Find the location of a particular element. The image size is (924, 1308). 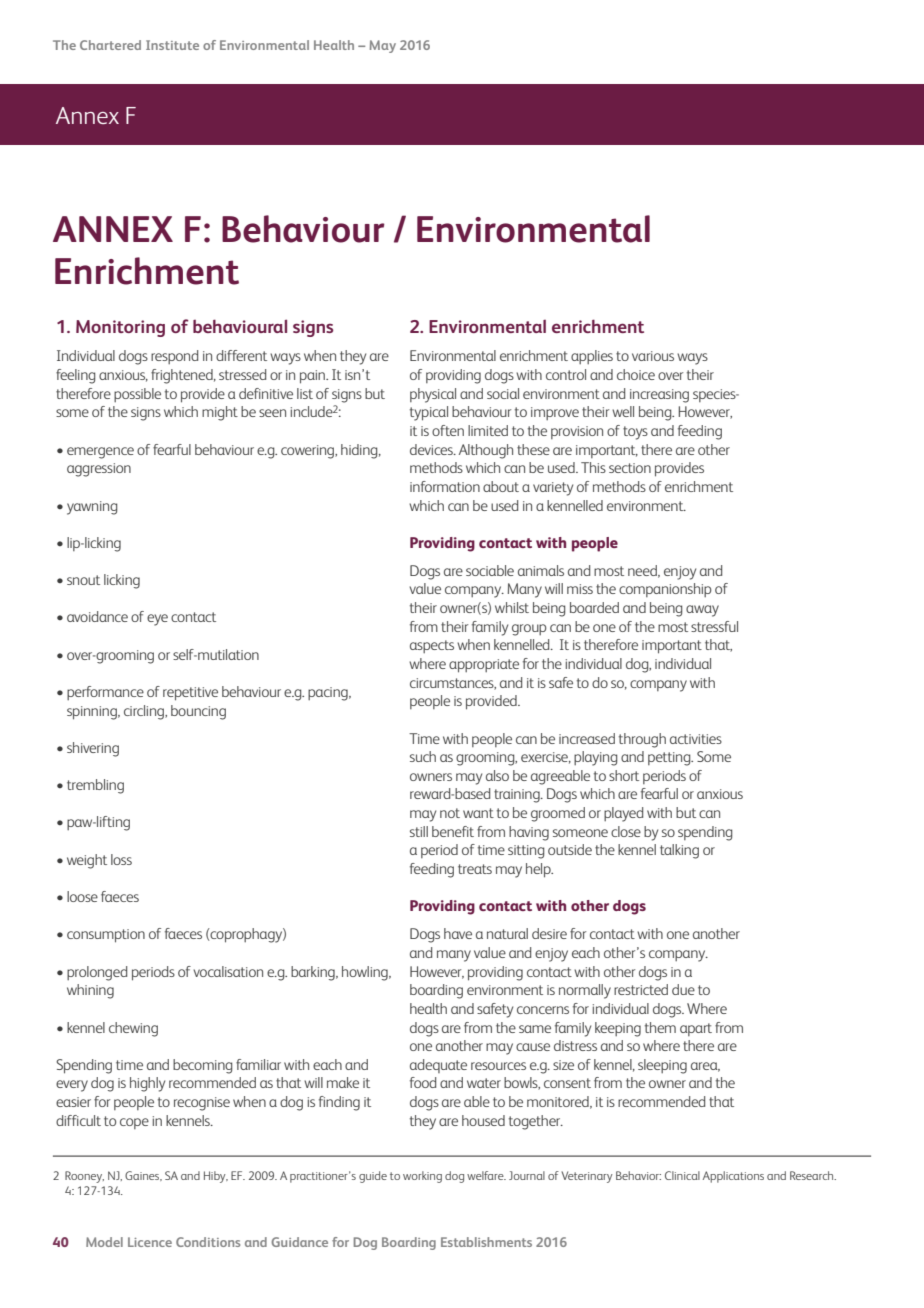

Applications is located at coordinates (733, 1177).
